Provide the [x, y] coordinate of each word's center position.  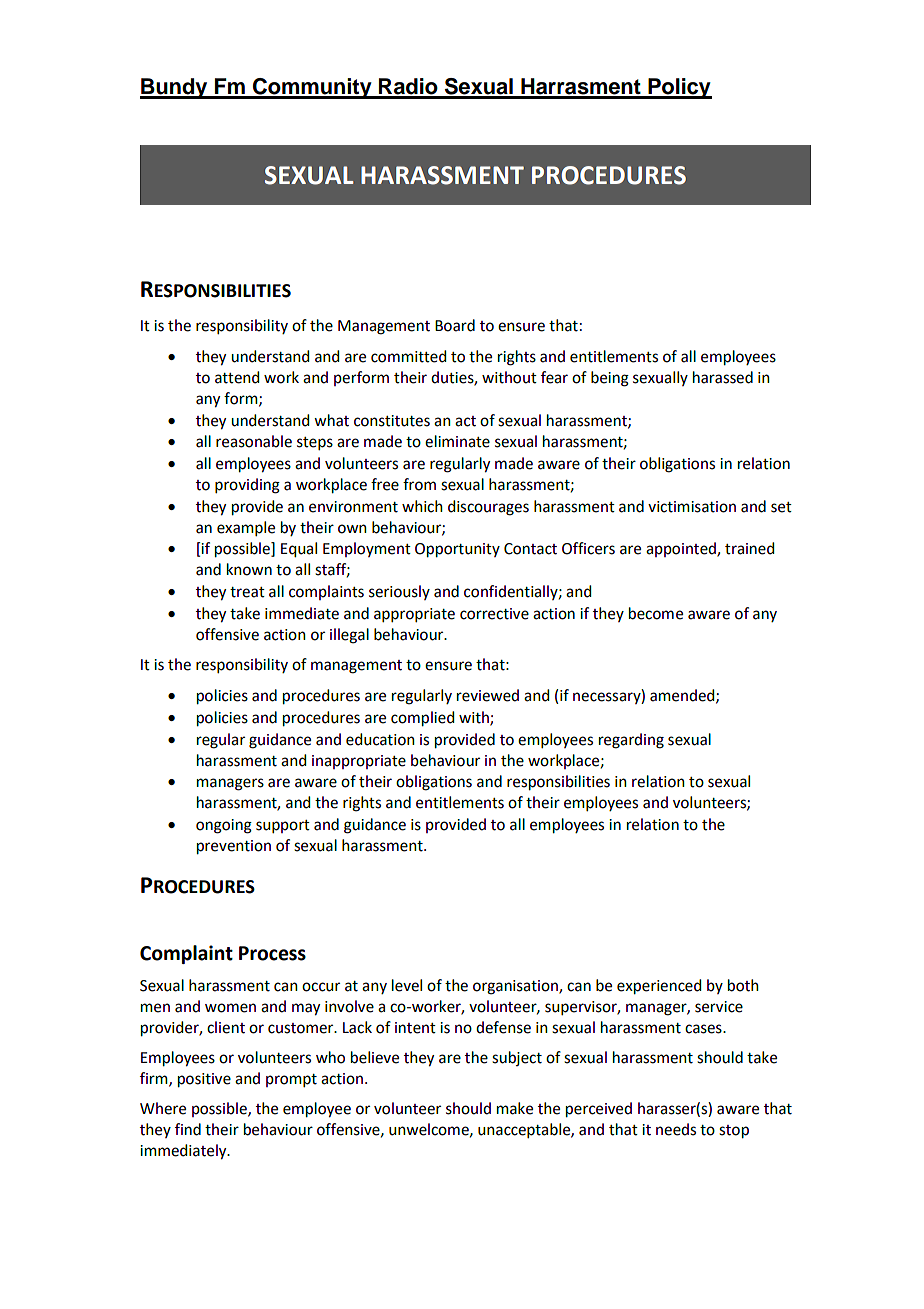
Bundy [175, 88]
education [380, 739]
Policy [679, 88]
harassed [723, 377]
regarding [631, 741]
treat [247, 592]
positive [204, 1080]
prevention [234, 847]
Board [455, 325]
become [656, 613]
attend [237, 377]
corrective [494, 614]
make [515, 1108]
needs [676, 1129]
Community [312, 88]
